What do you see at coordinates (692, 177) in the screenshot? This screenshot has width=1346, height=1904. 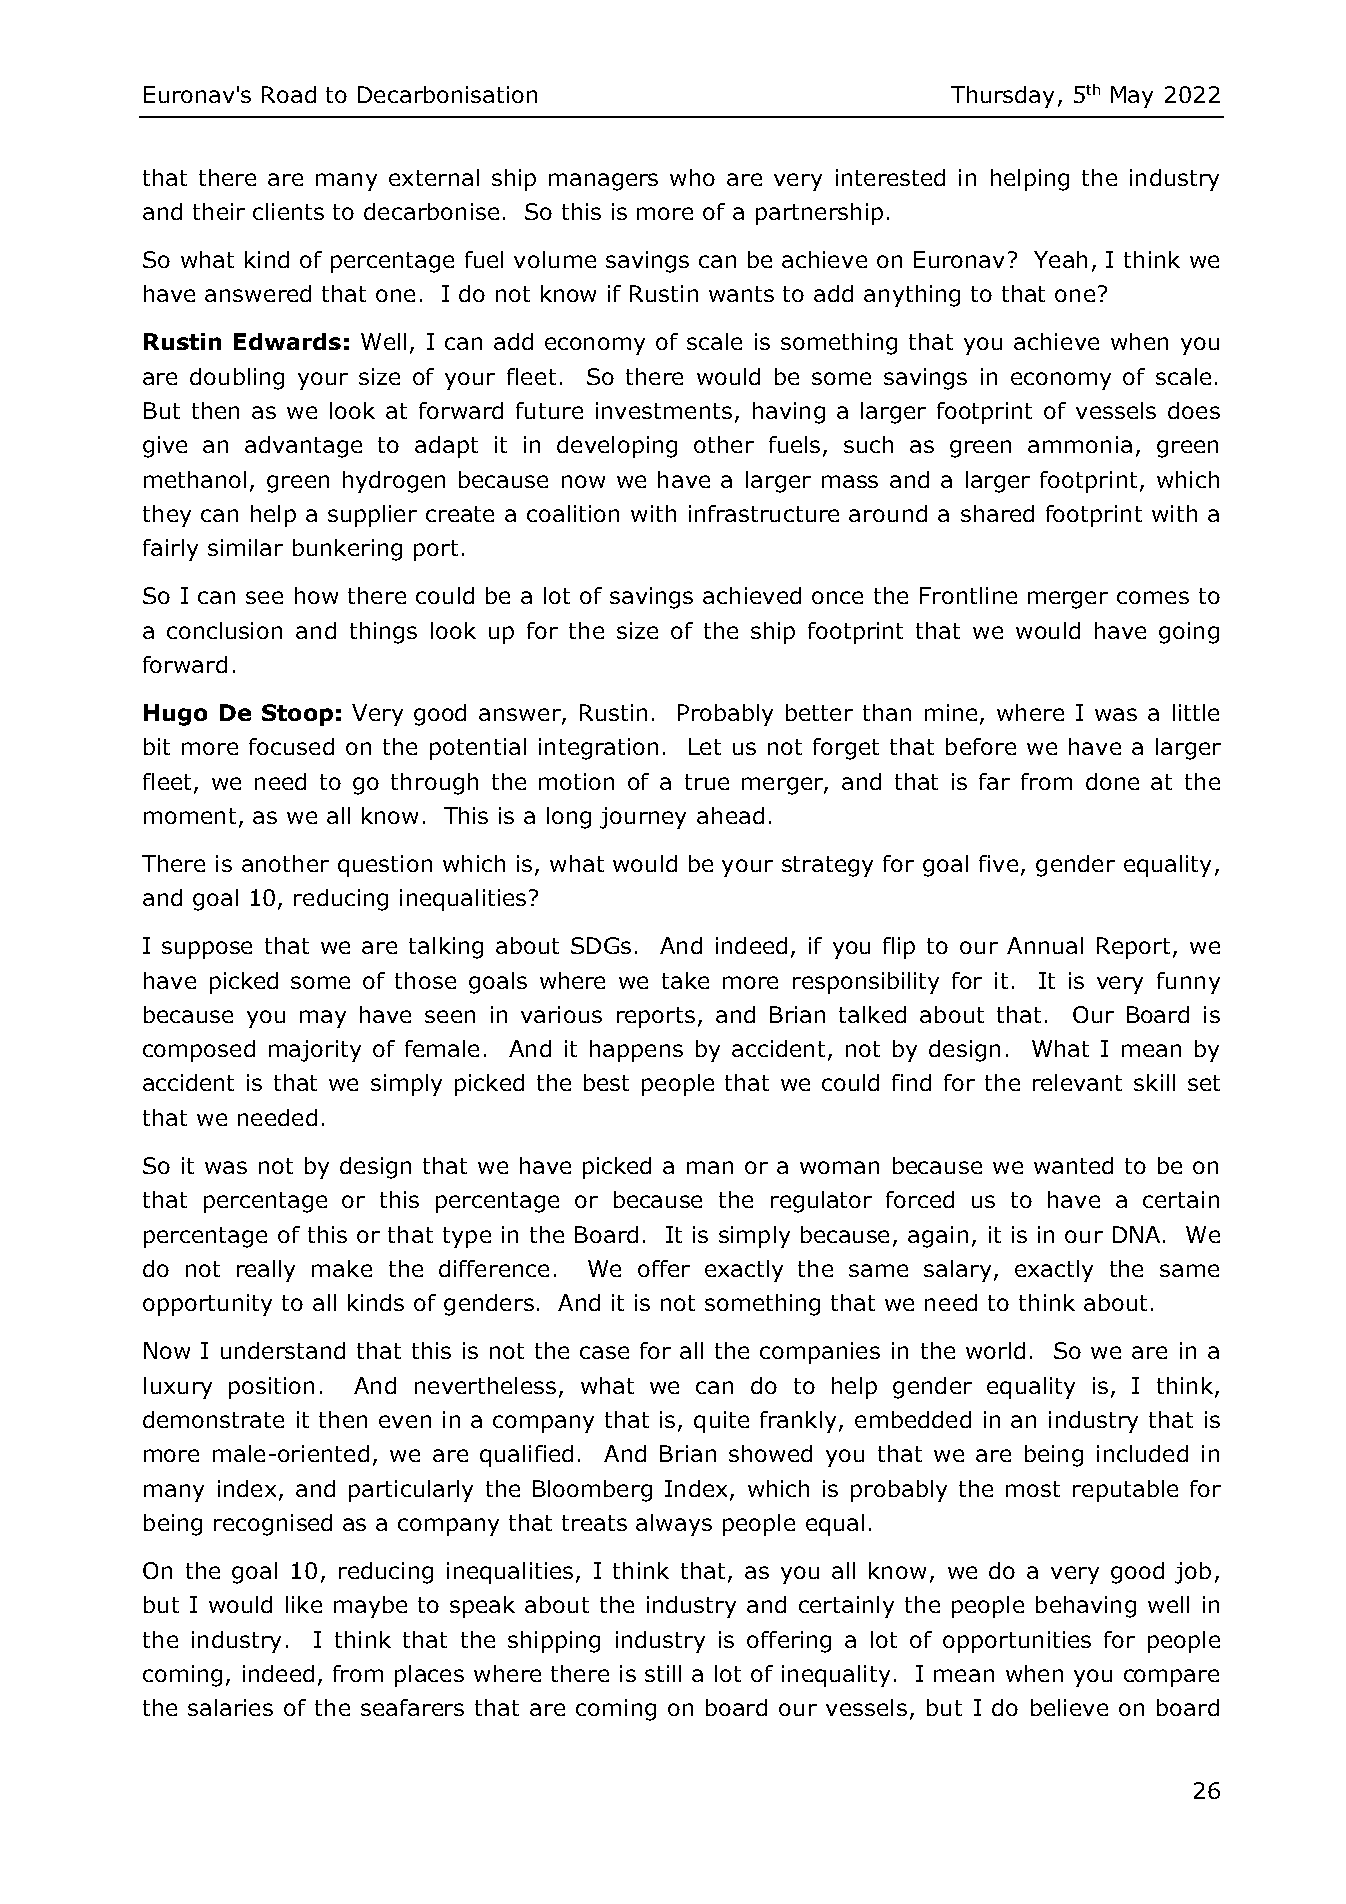 I see `who` at bounding box center [692, 177].
